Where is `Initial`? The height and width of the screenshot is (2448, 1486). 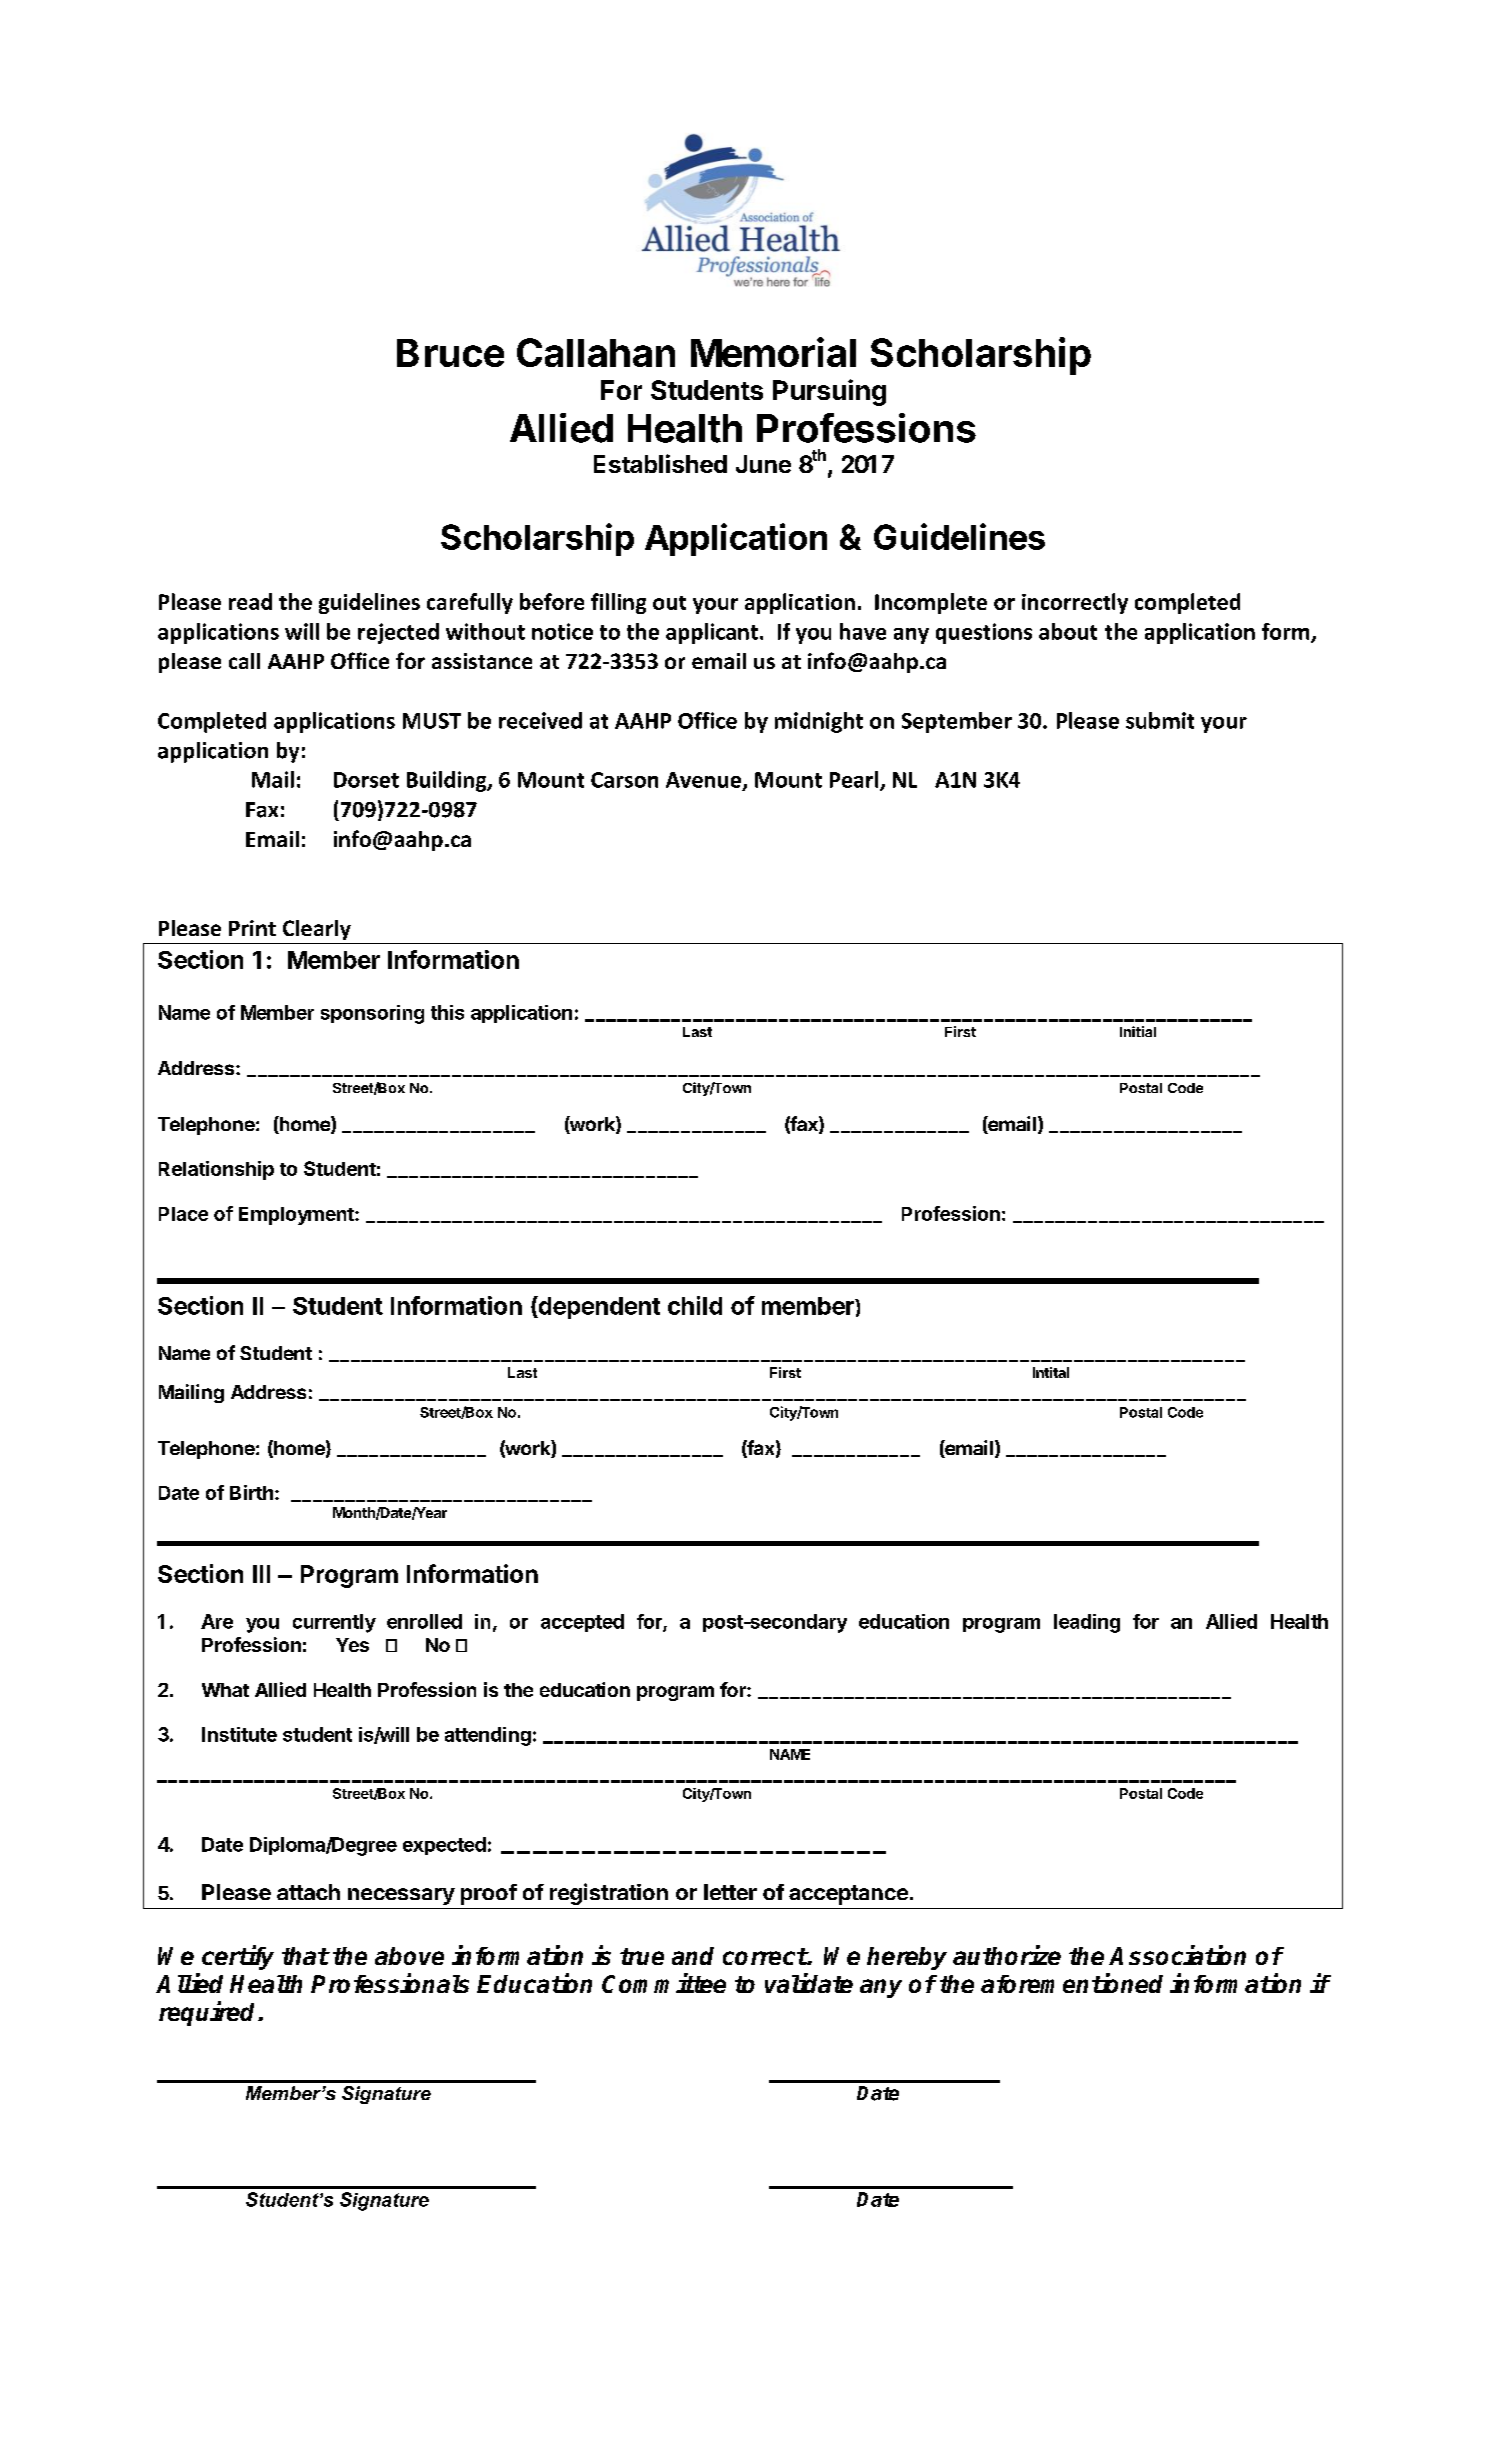 Initial is located at coordinates (1138, 1031).
